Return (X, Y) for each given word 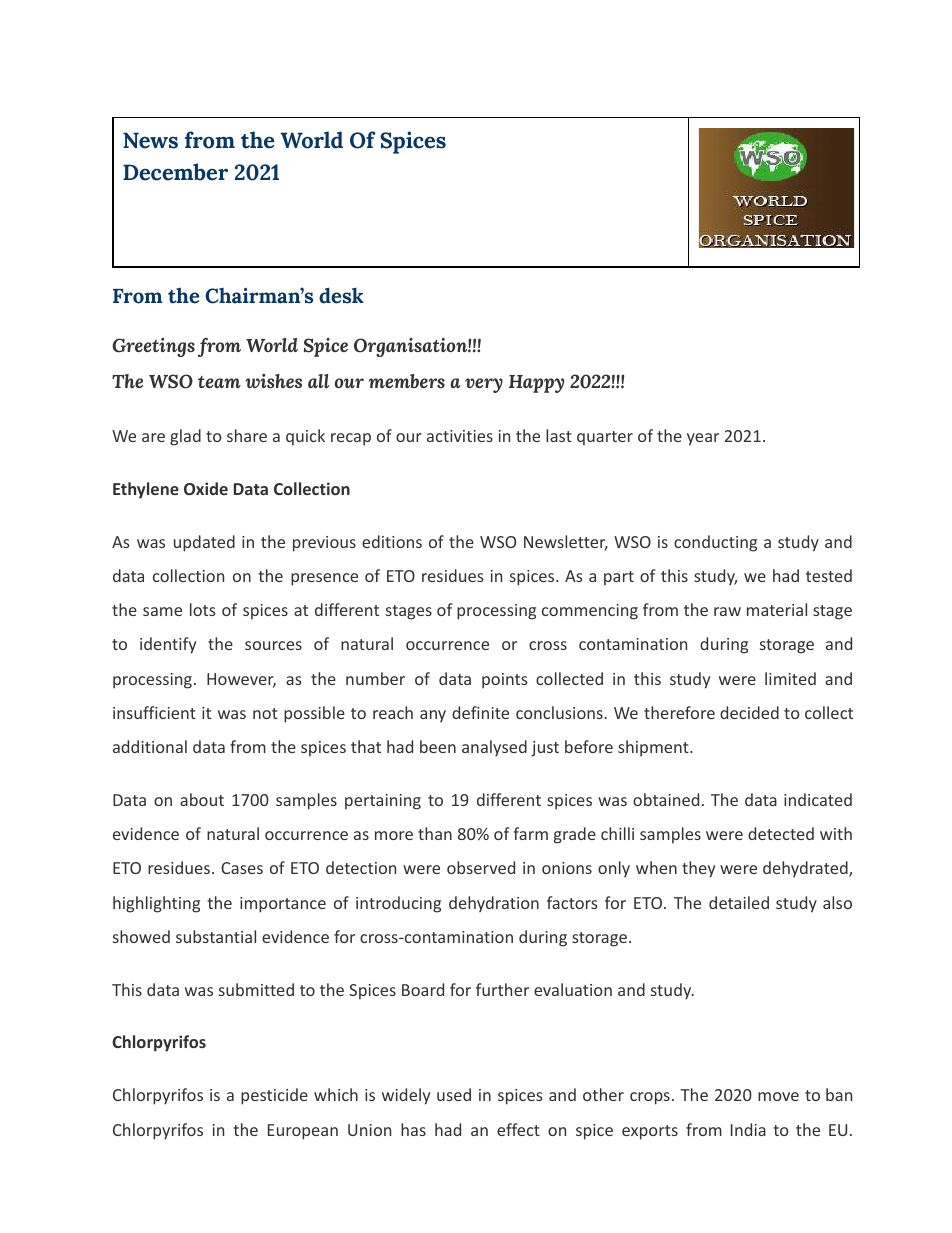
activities (460, 436)
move (778, 1096)
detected (781, 833)
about (202, 799)
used (454, 1094)
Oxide (206, 488)
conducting (715, 543)
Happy (536, 384)
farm (530, 833)
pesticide (274, 1096)
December (175, 172)
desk (341, 295)
